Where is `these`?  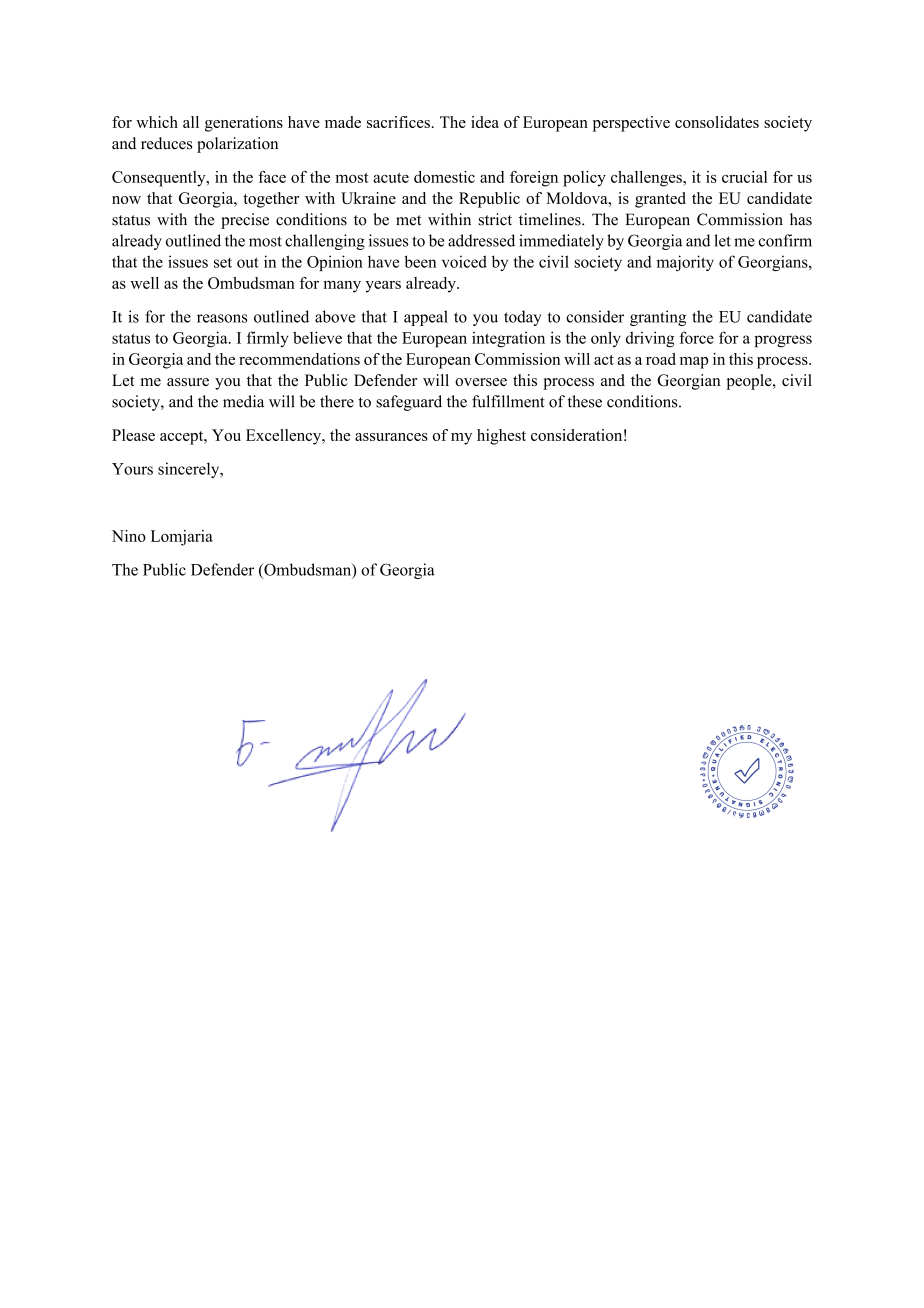 these is located at coordinates (585, 401).
